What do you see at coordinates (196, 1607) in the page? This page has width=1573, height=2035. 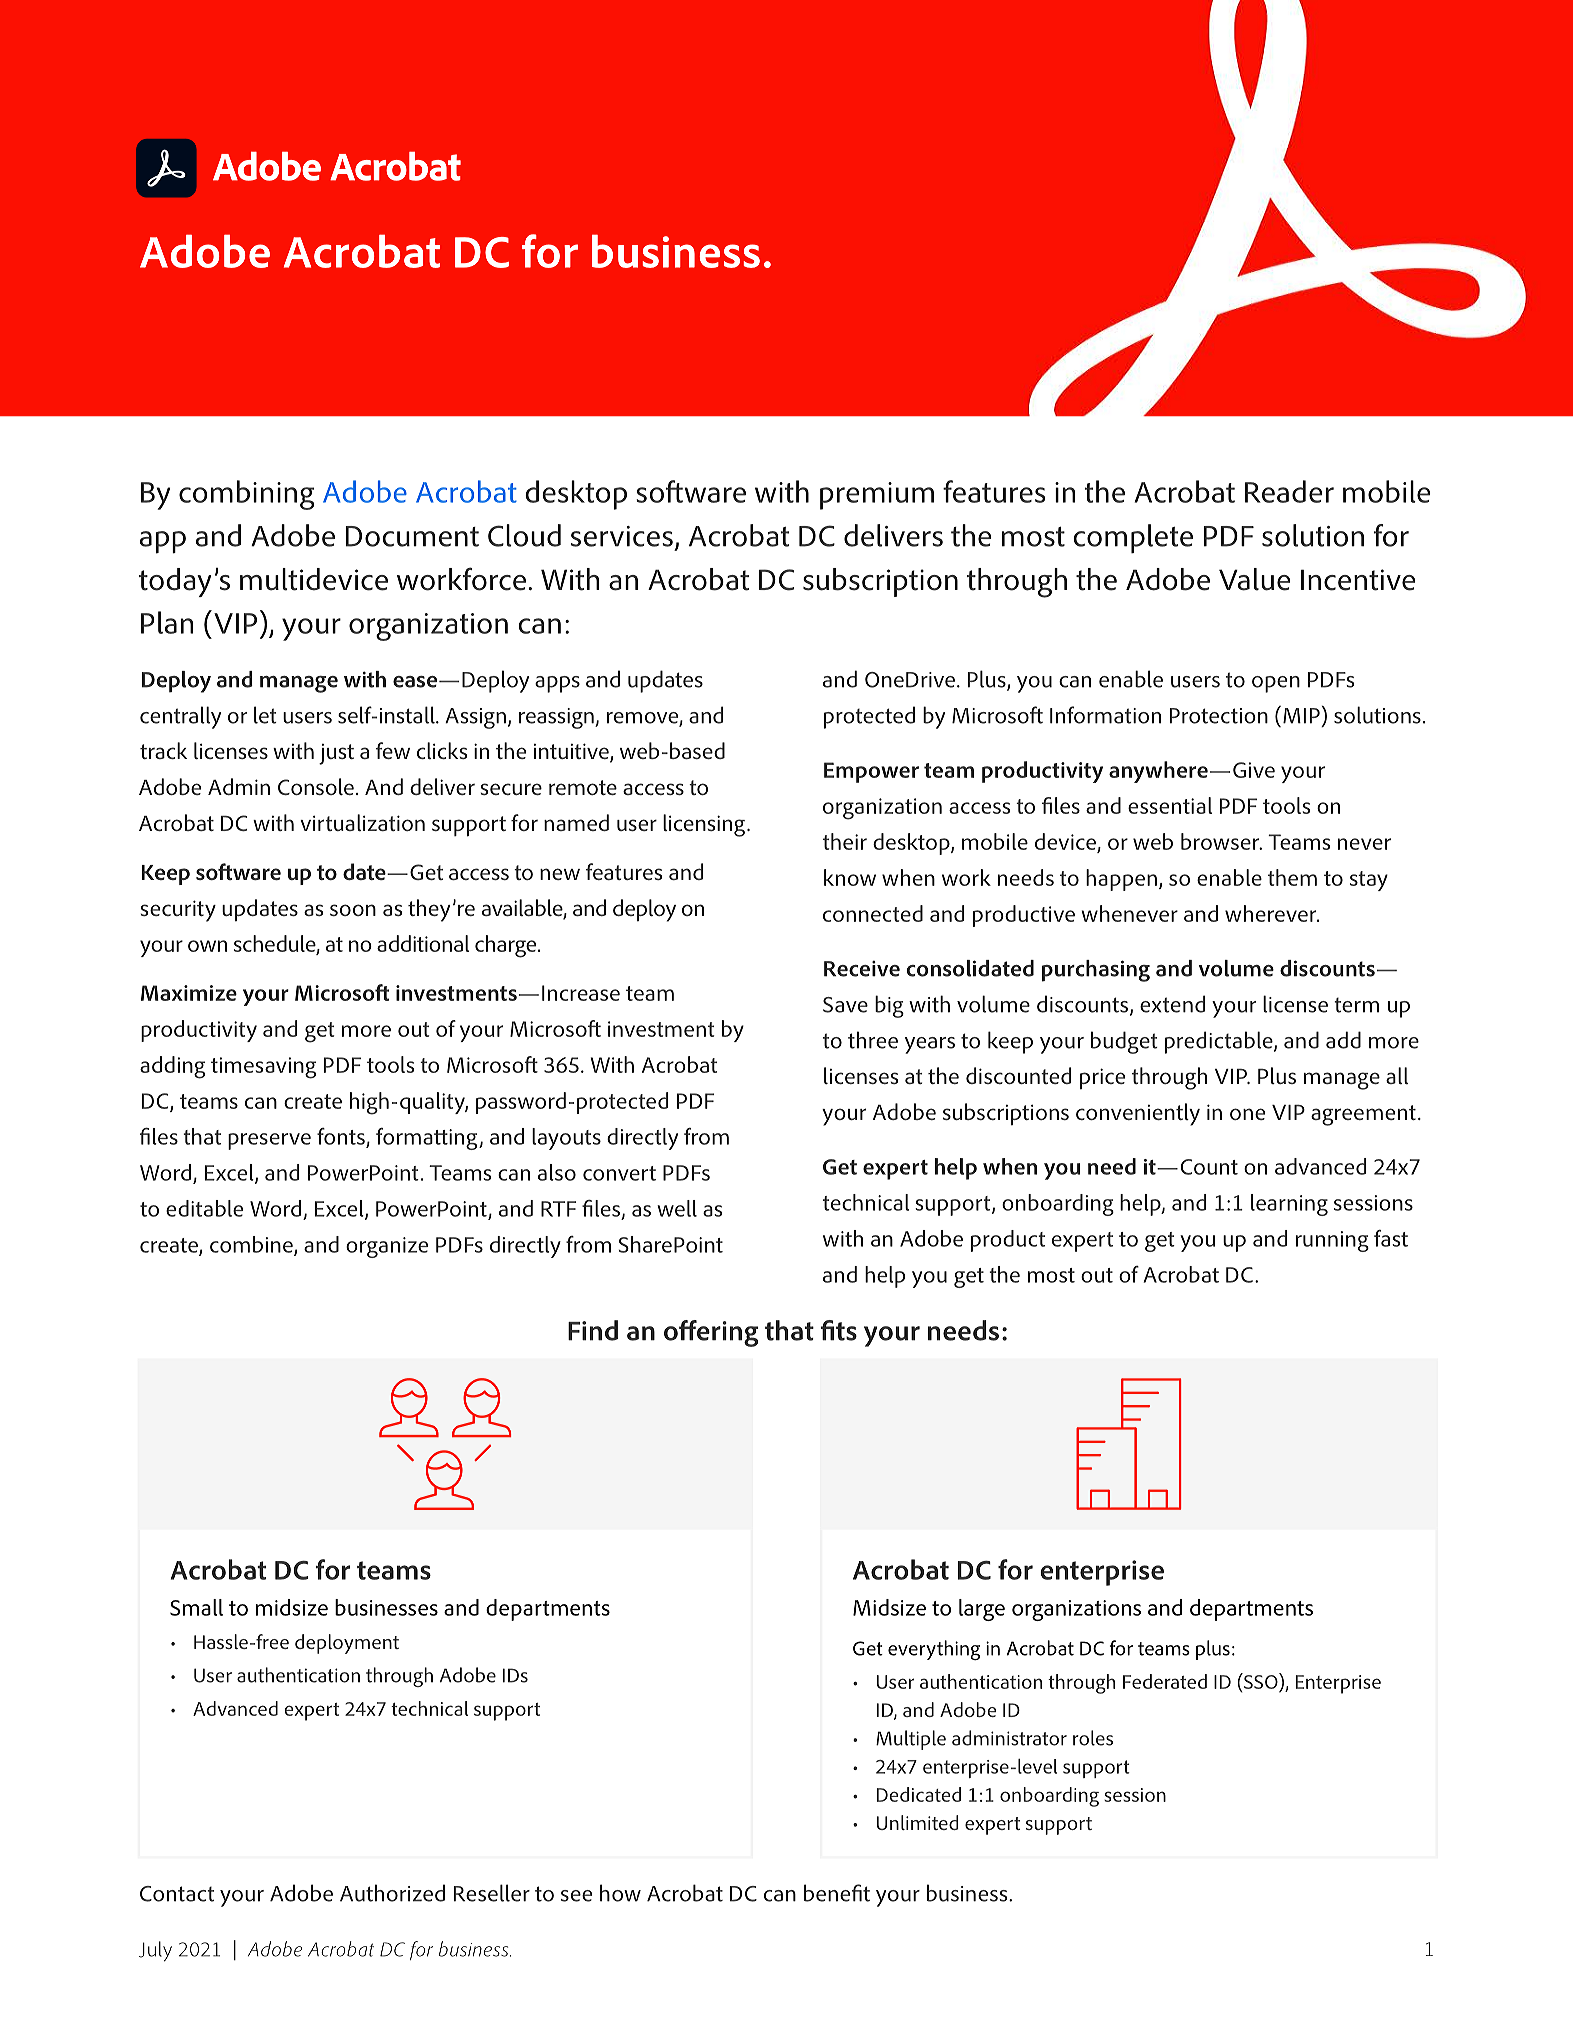 I see `Small` at bounding box center [196, 1607].
